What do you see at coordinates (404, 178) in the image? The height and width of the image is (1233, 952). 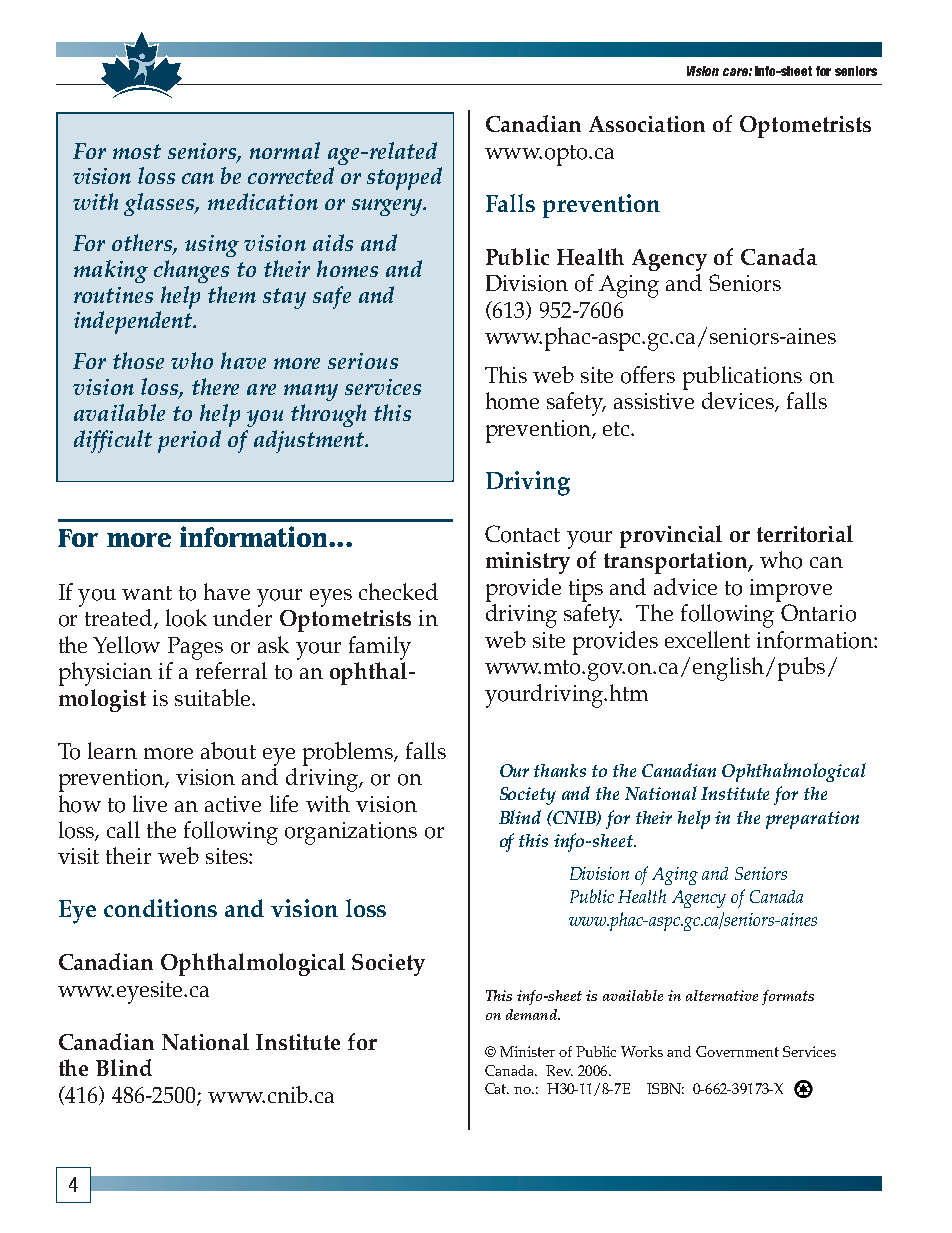 I see `stopped` at bounding box center [404, 178].
